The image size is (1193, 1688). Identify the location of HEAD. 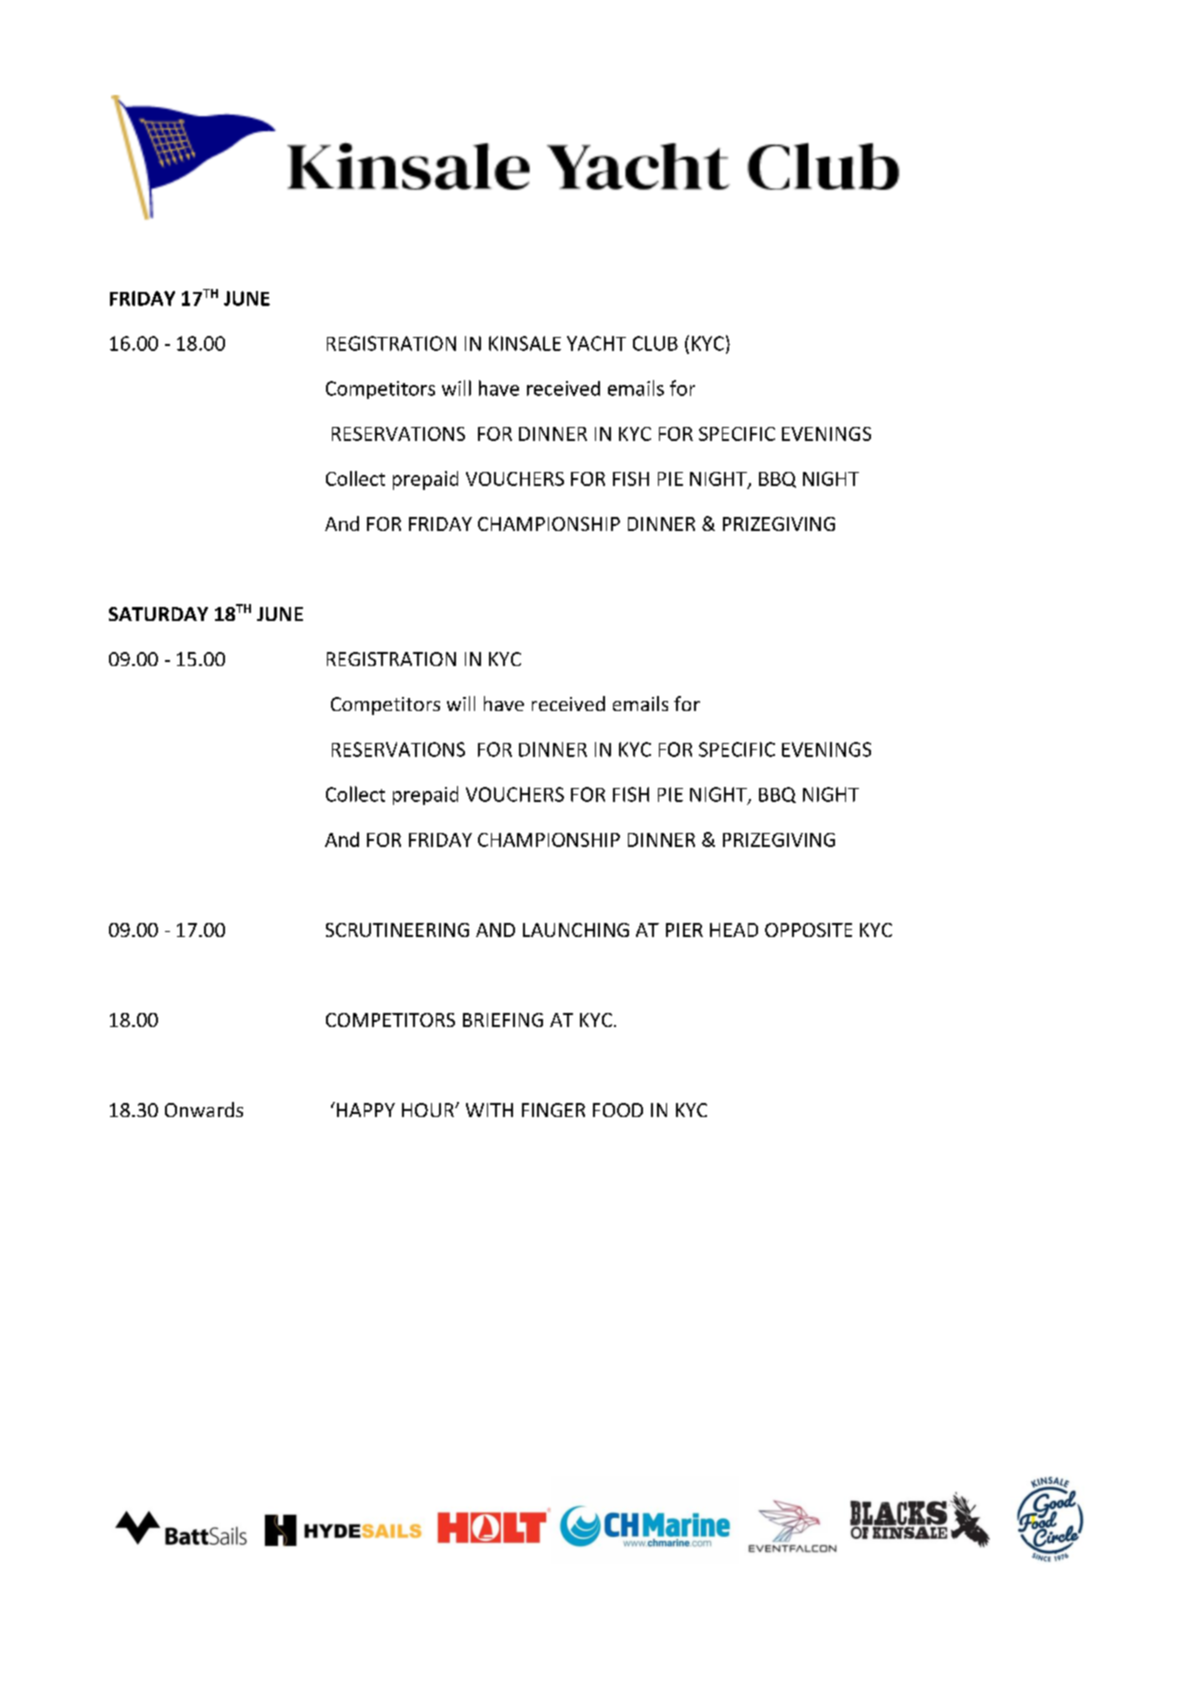
(734, 930).
